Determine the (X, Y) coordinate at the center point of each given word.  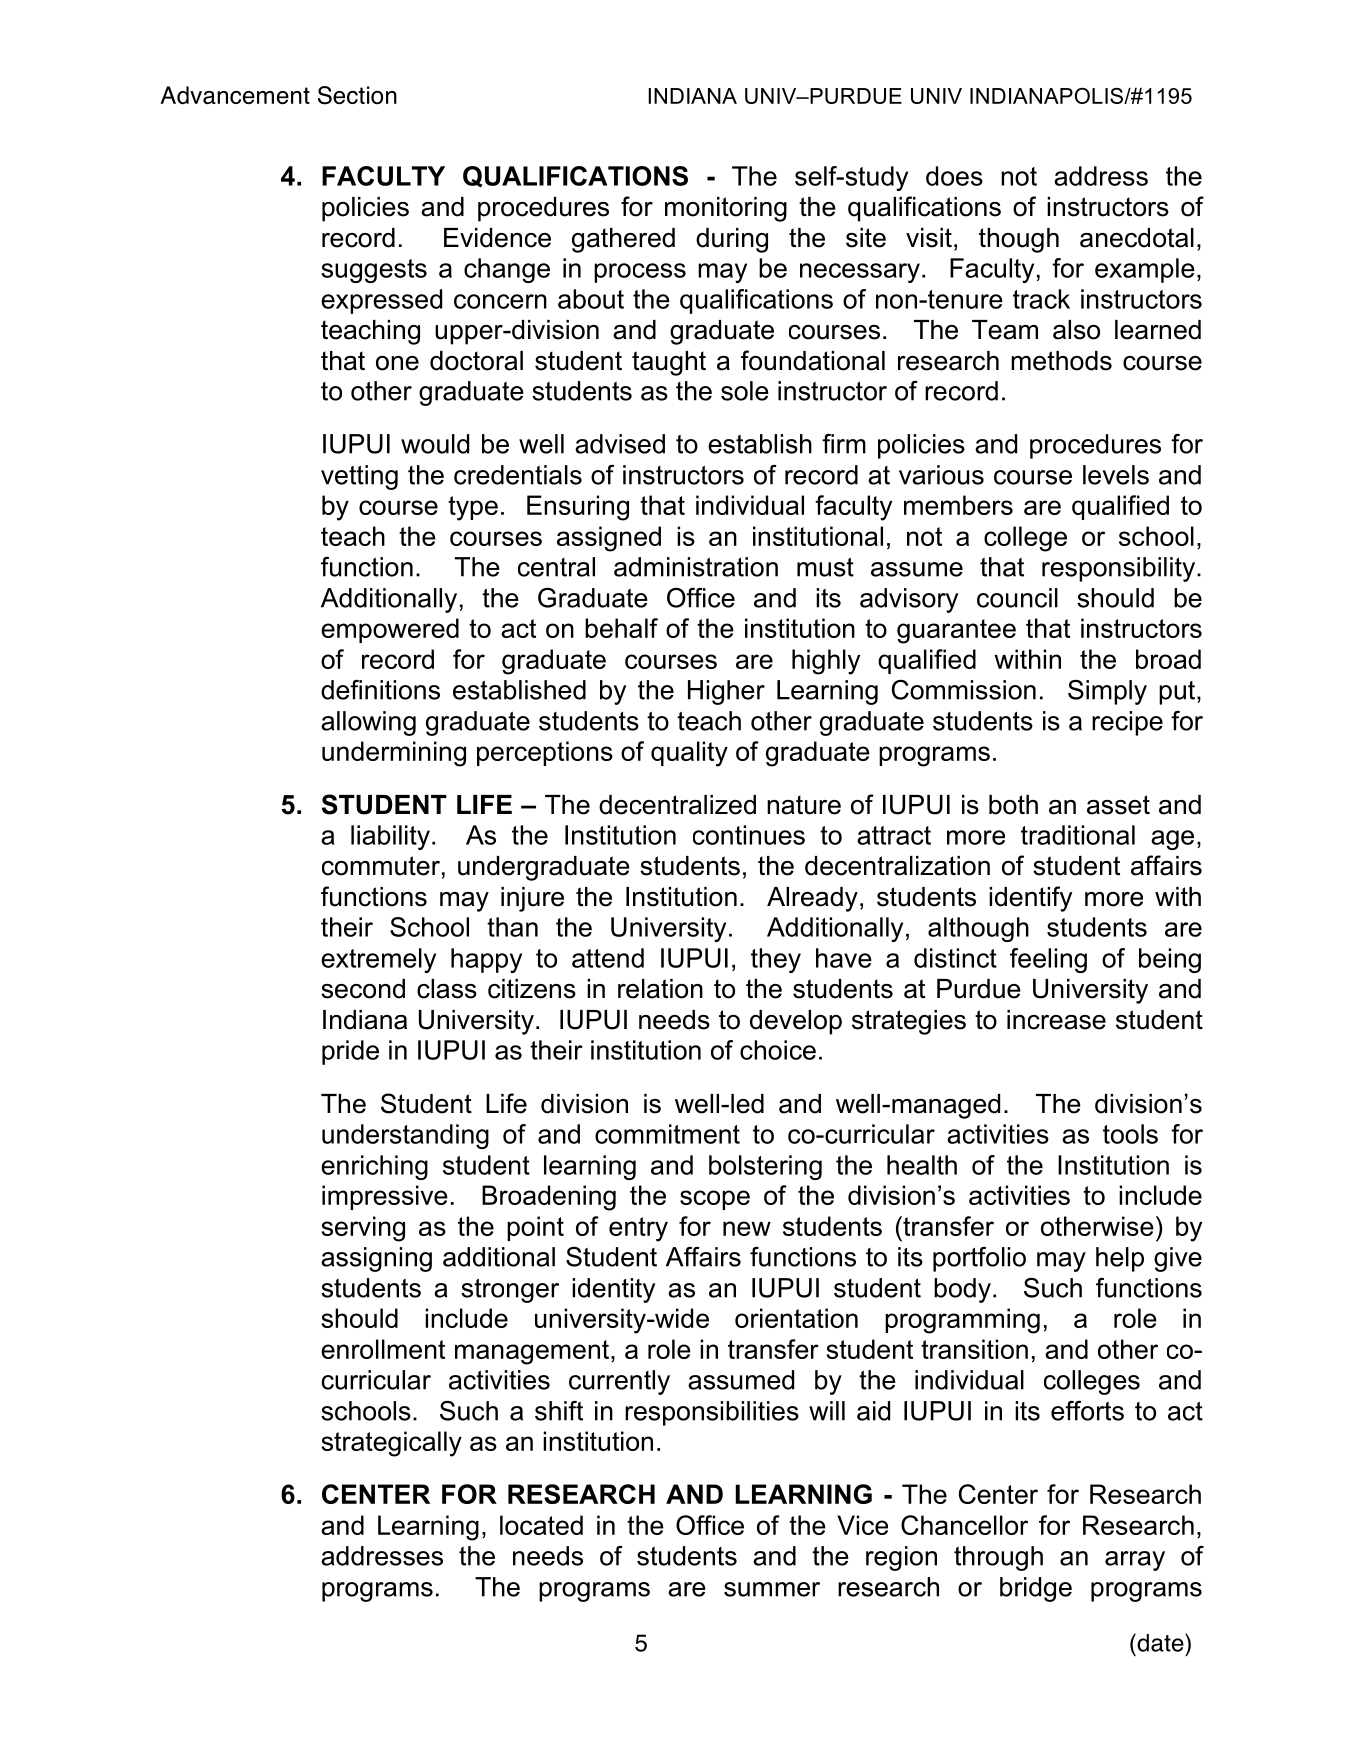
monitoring (726, 209)
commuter (381, 866)
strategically (392, 1444)
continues (749, 835)
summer (772, 1589)
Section (357, 95)
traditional (1078, 835)
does (954, 176)
